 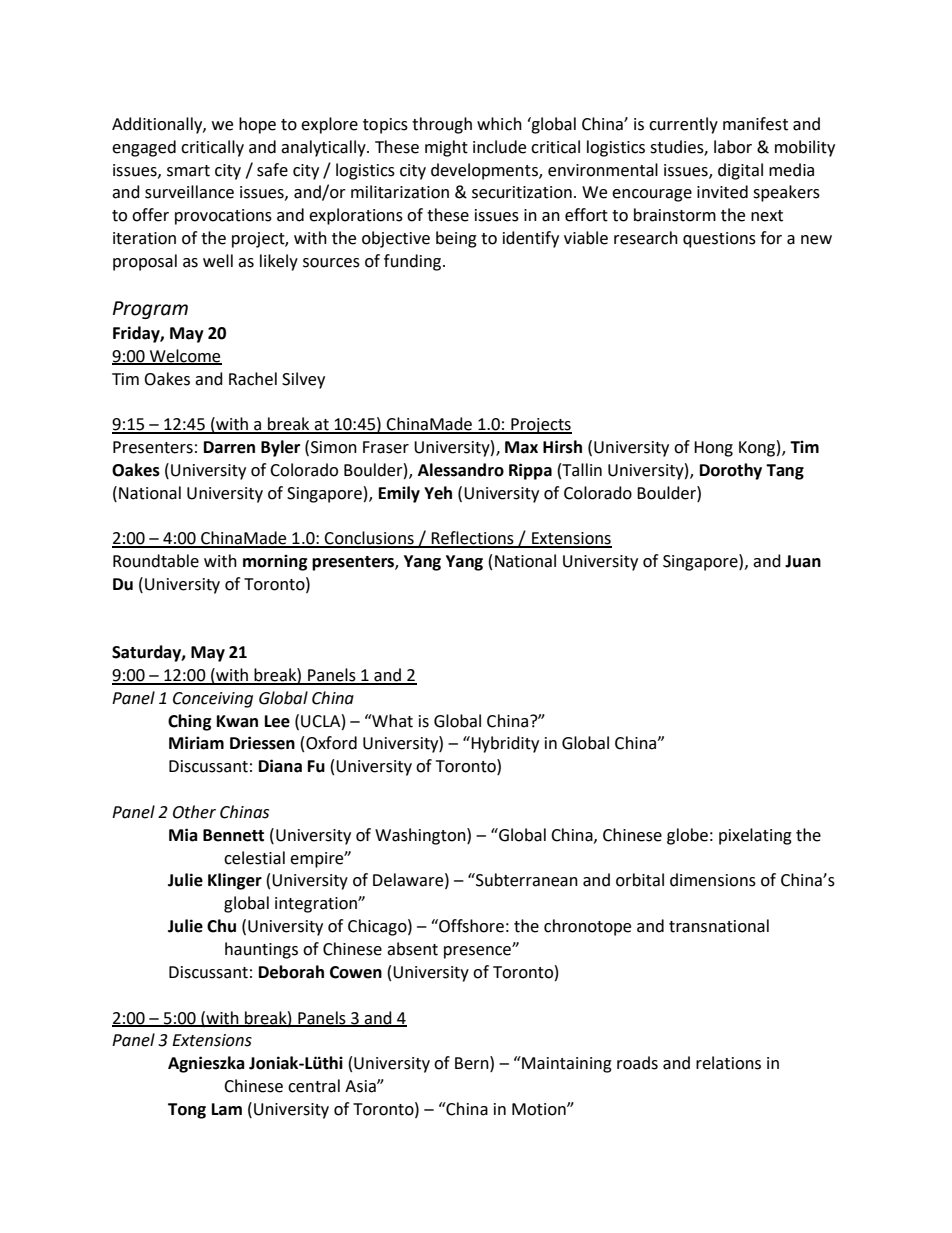 I want to click on dimensions, so click(x=713, y=880).
